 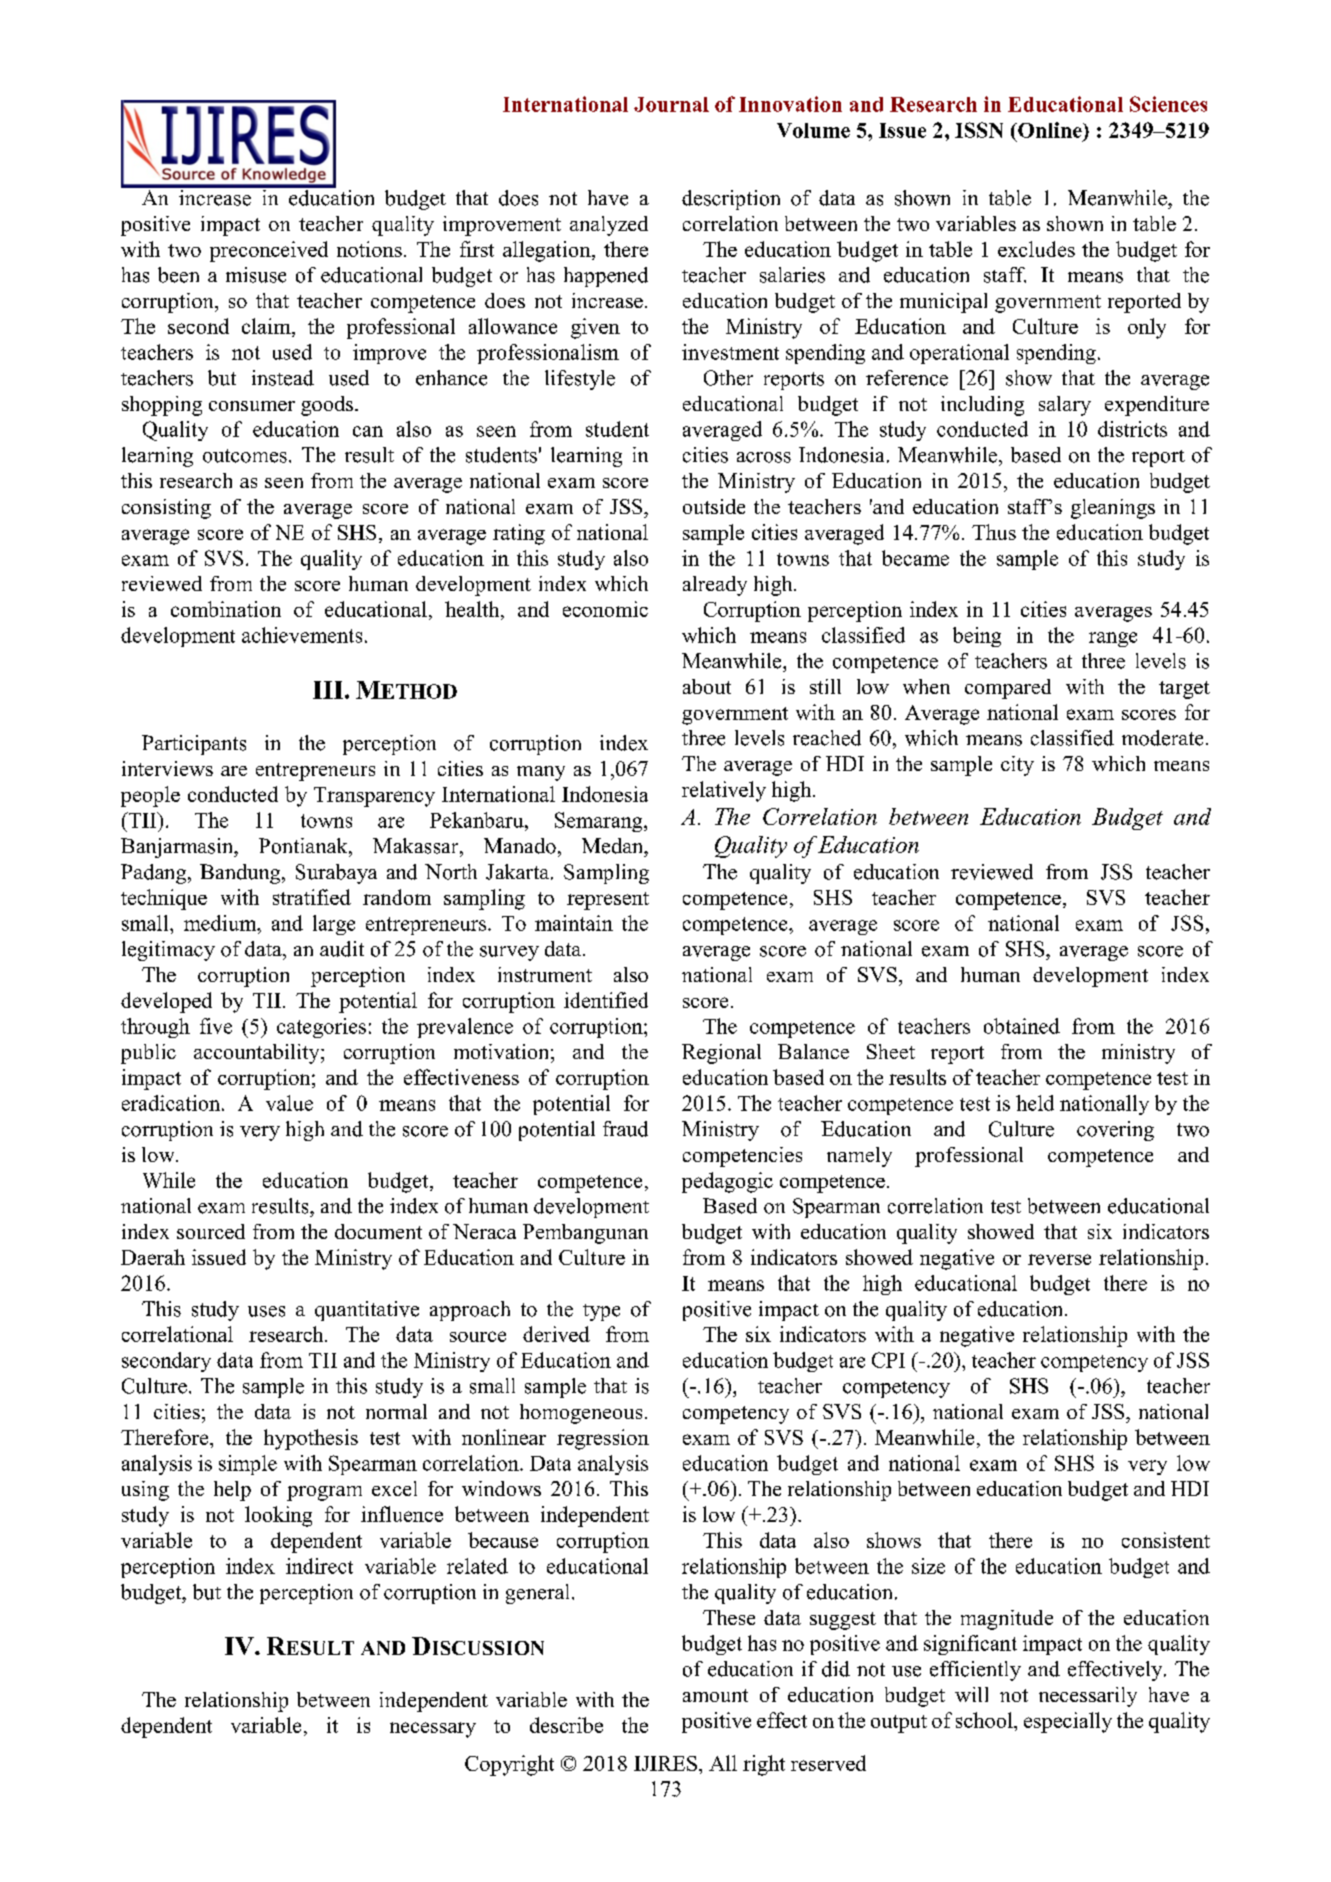 What do you see at coordinates (433, 1730) in the screenshot?
I see `necessary` at bounding box center [433, 1730].
